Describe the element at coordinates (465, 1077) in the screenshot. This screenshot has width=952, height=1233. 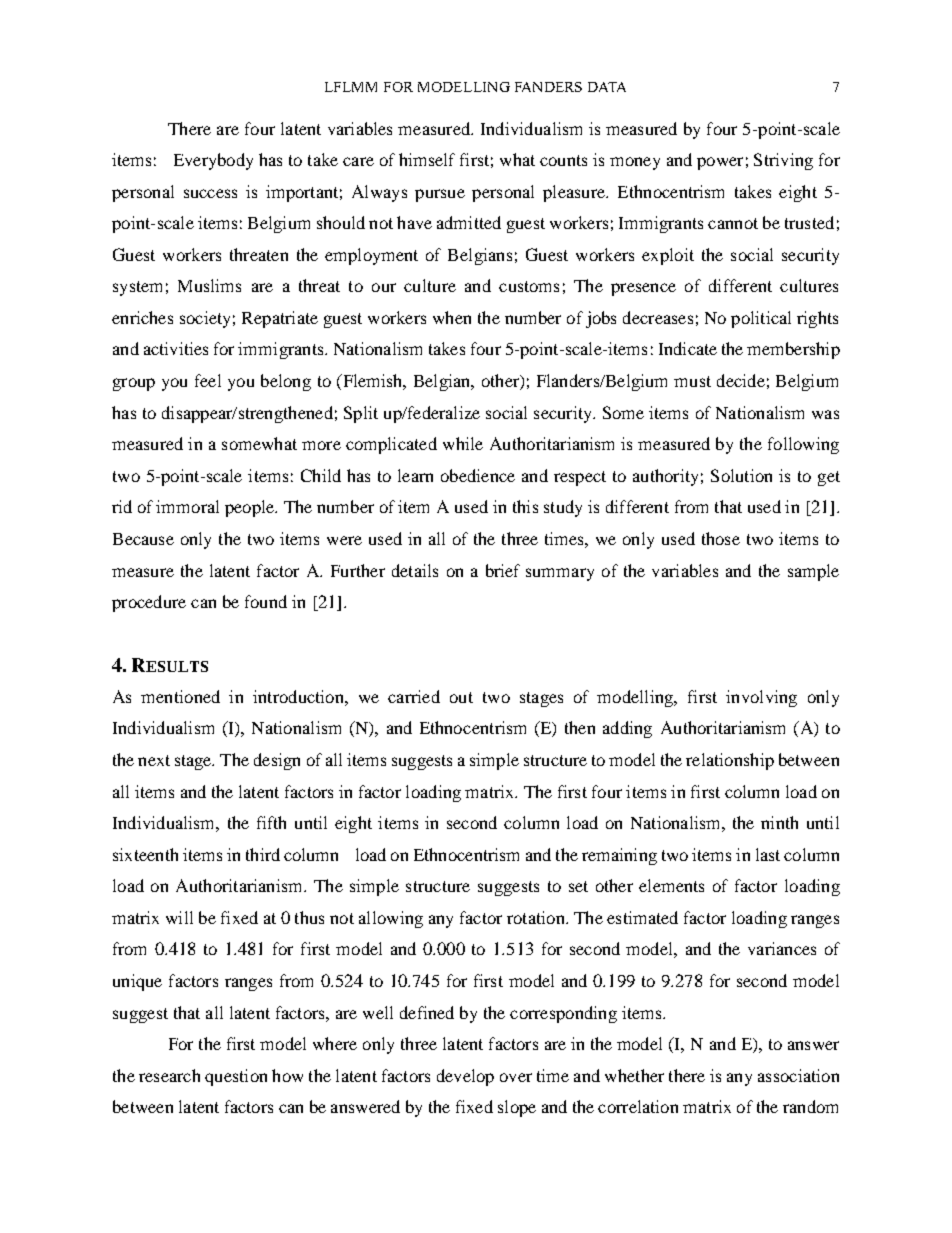
I see `develop` at that location.
